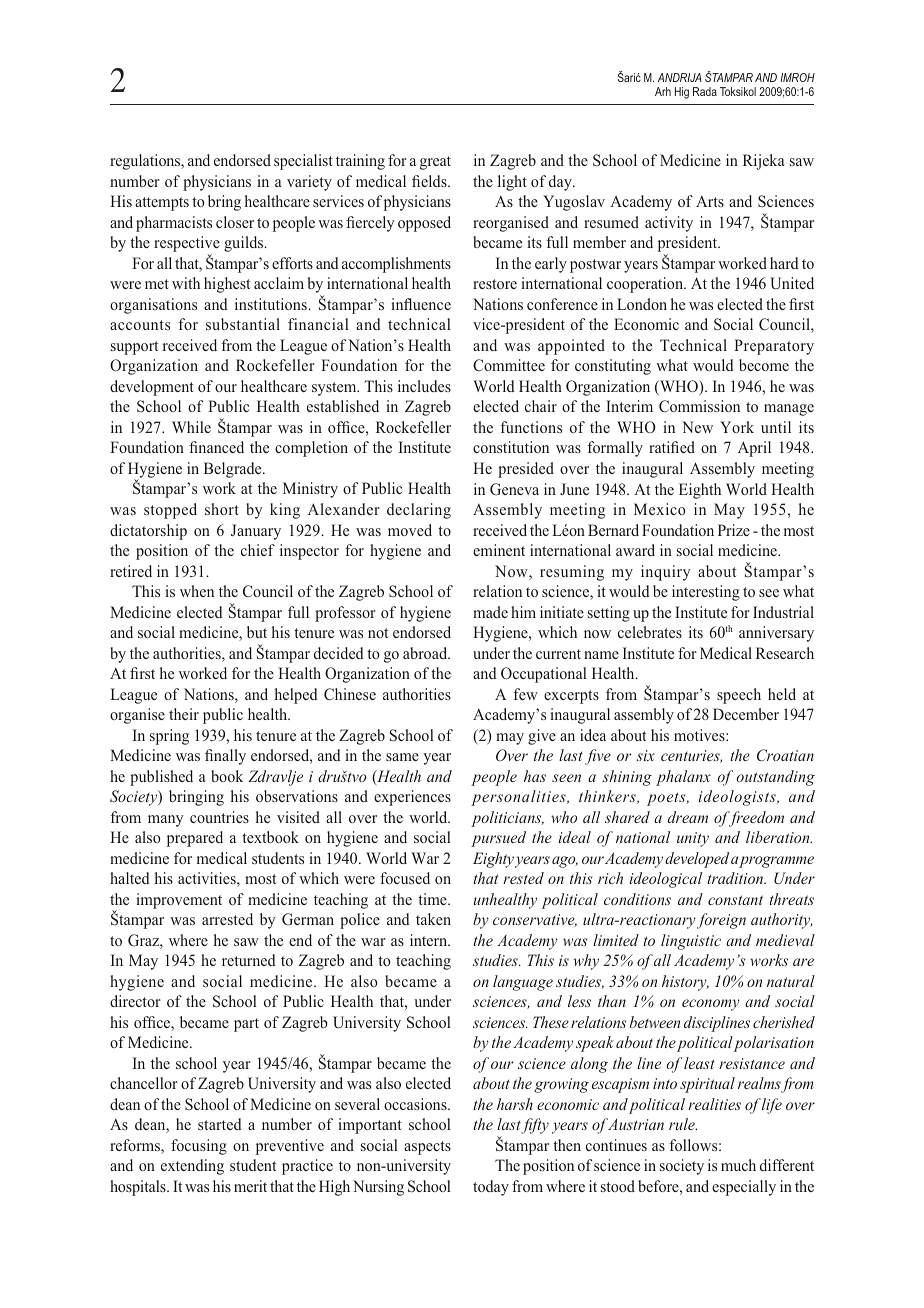 This page has width=924, height=1308. I want to click on December, so click(746, 714).
